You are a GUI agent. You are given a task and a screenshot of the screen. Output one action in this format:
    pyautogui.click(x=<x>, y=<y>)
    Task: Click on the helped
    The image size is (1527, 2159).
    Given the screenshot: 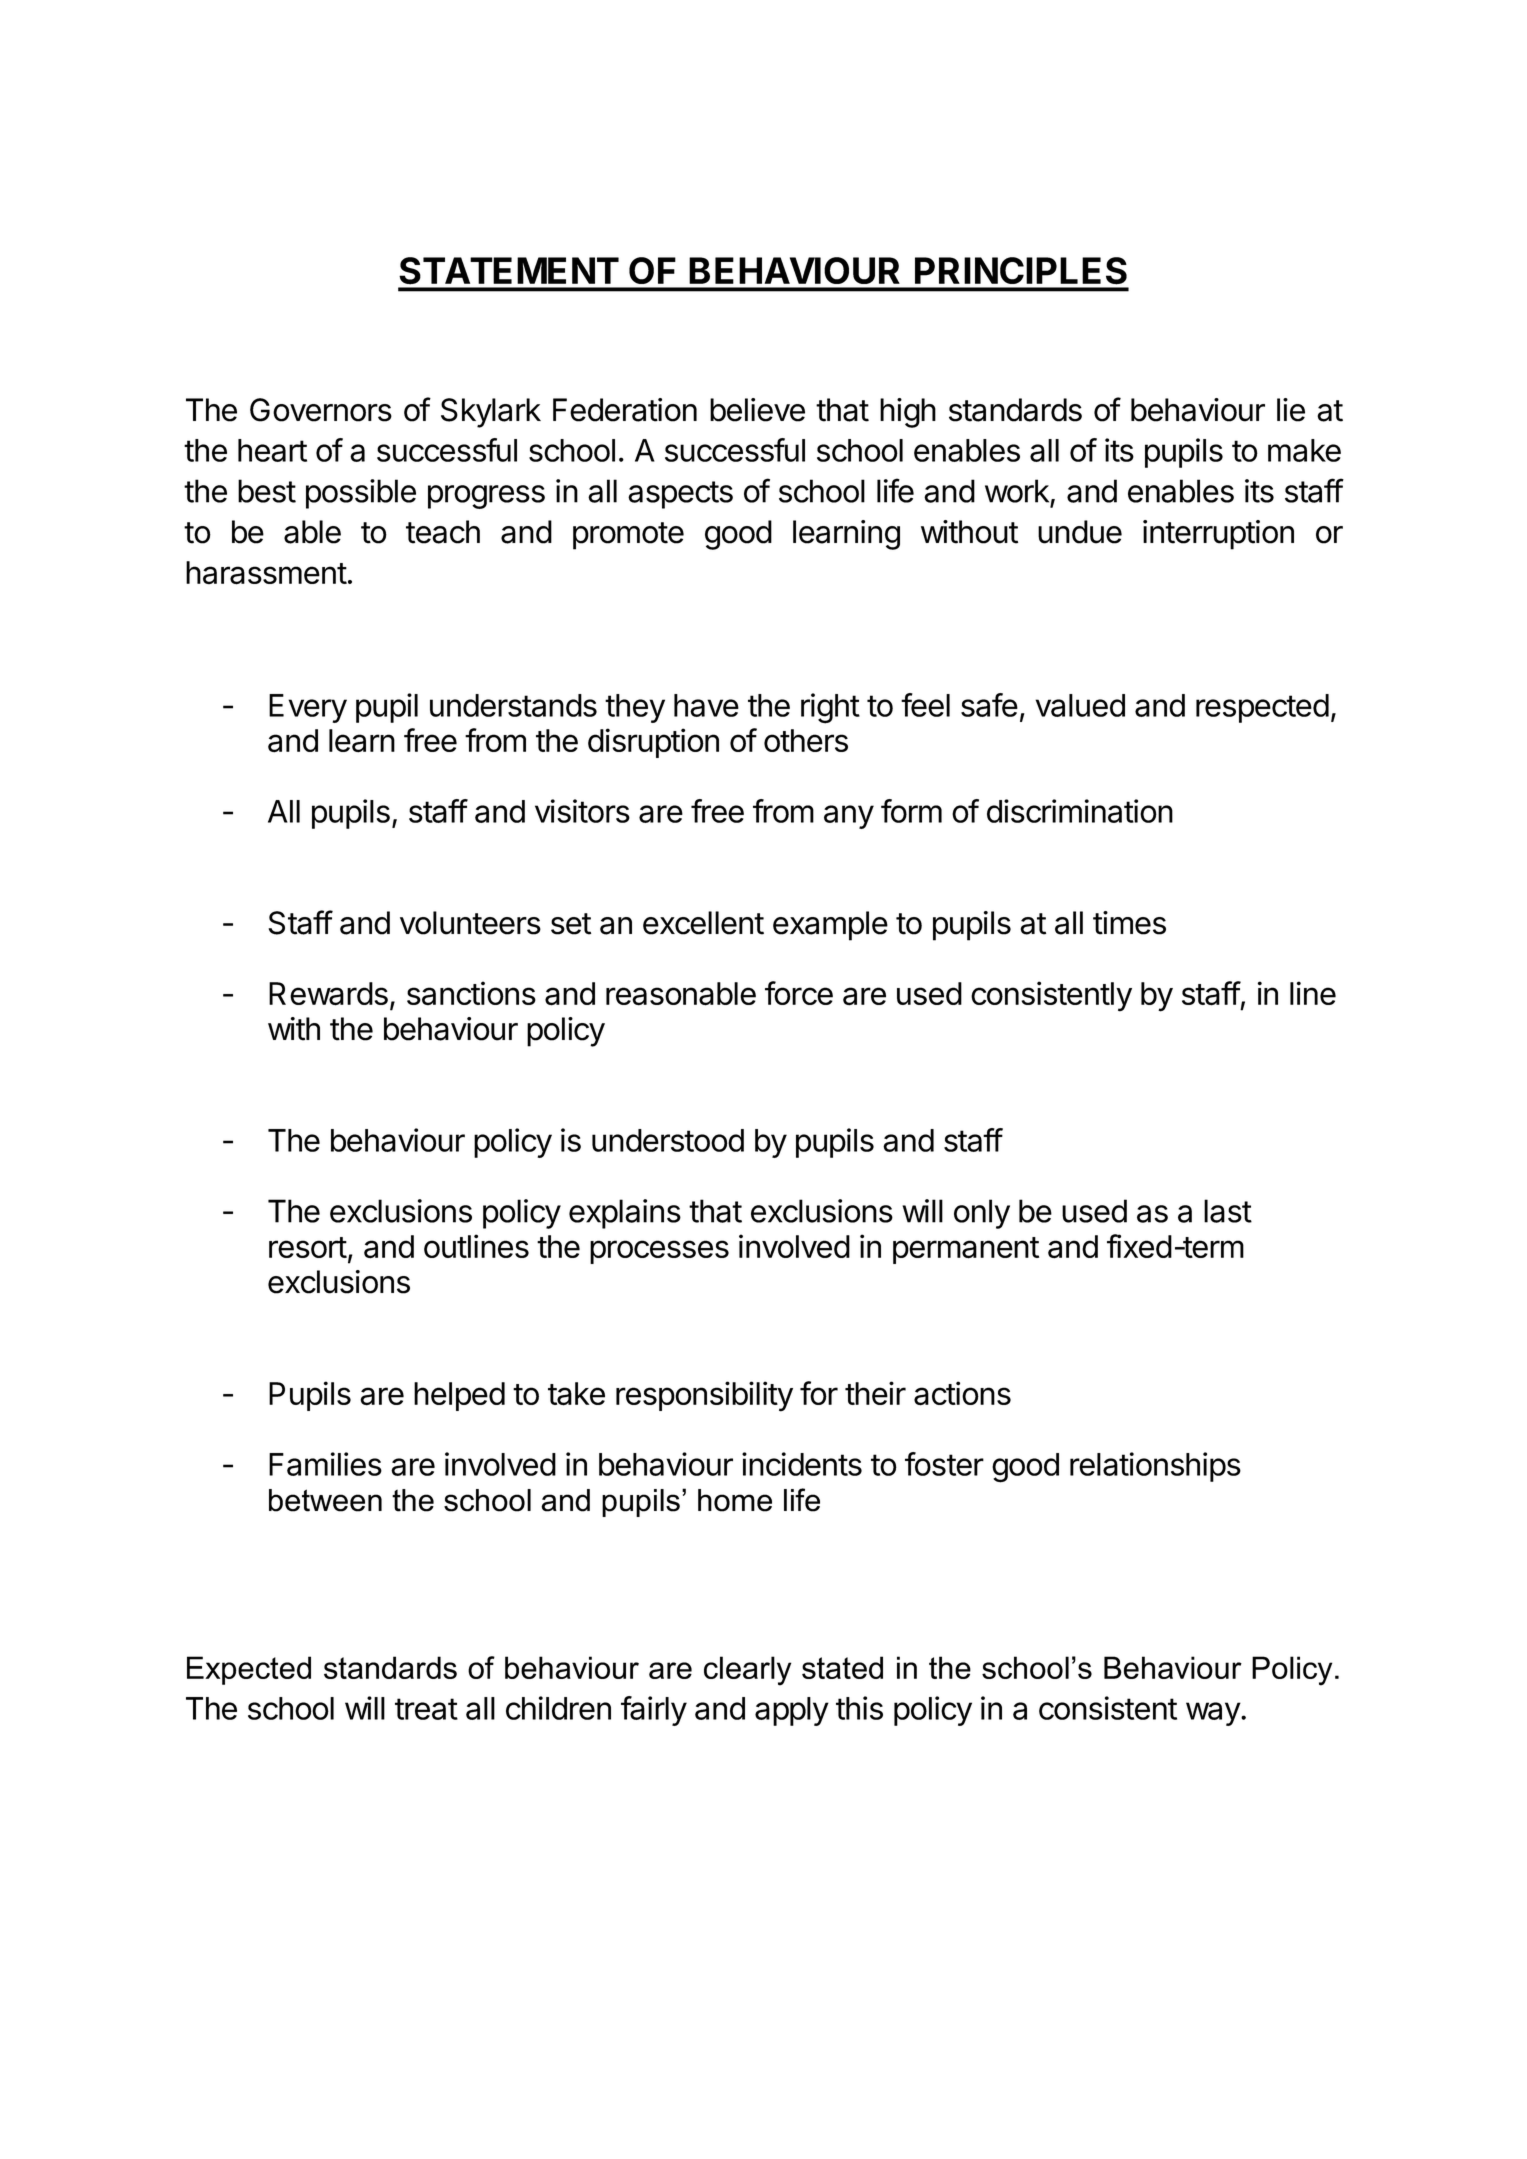 What is the action you would take?
    pyautogui.click(x=459, y=1396)
